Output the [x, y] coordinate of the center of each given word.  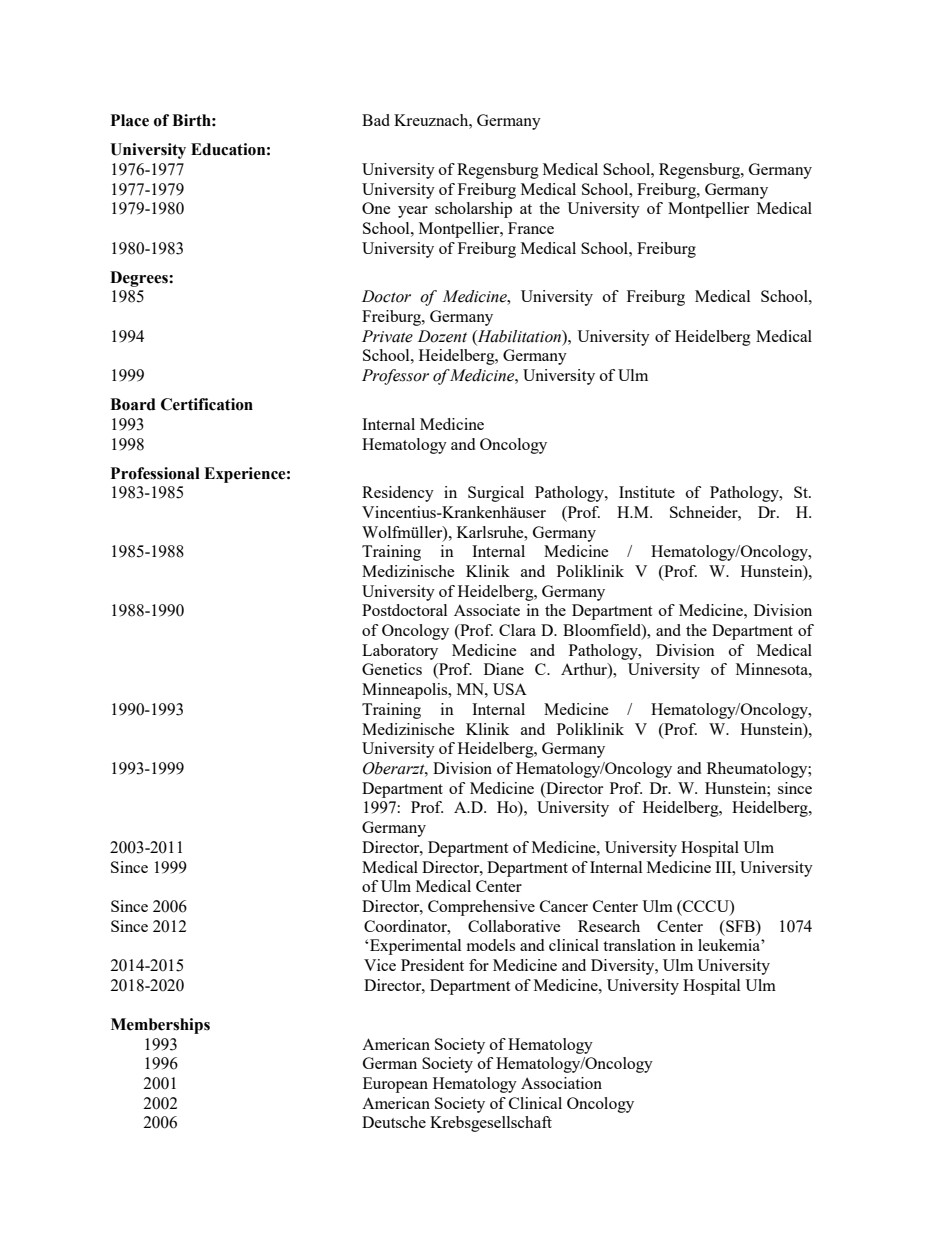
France [531, 228]
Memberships [160, 1026]
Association [561, 1083]
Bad [376, 120]
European [395, 1085]
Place [130, 120]
